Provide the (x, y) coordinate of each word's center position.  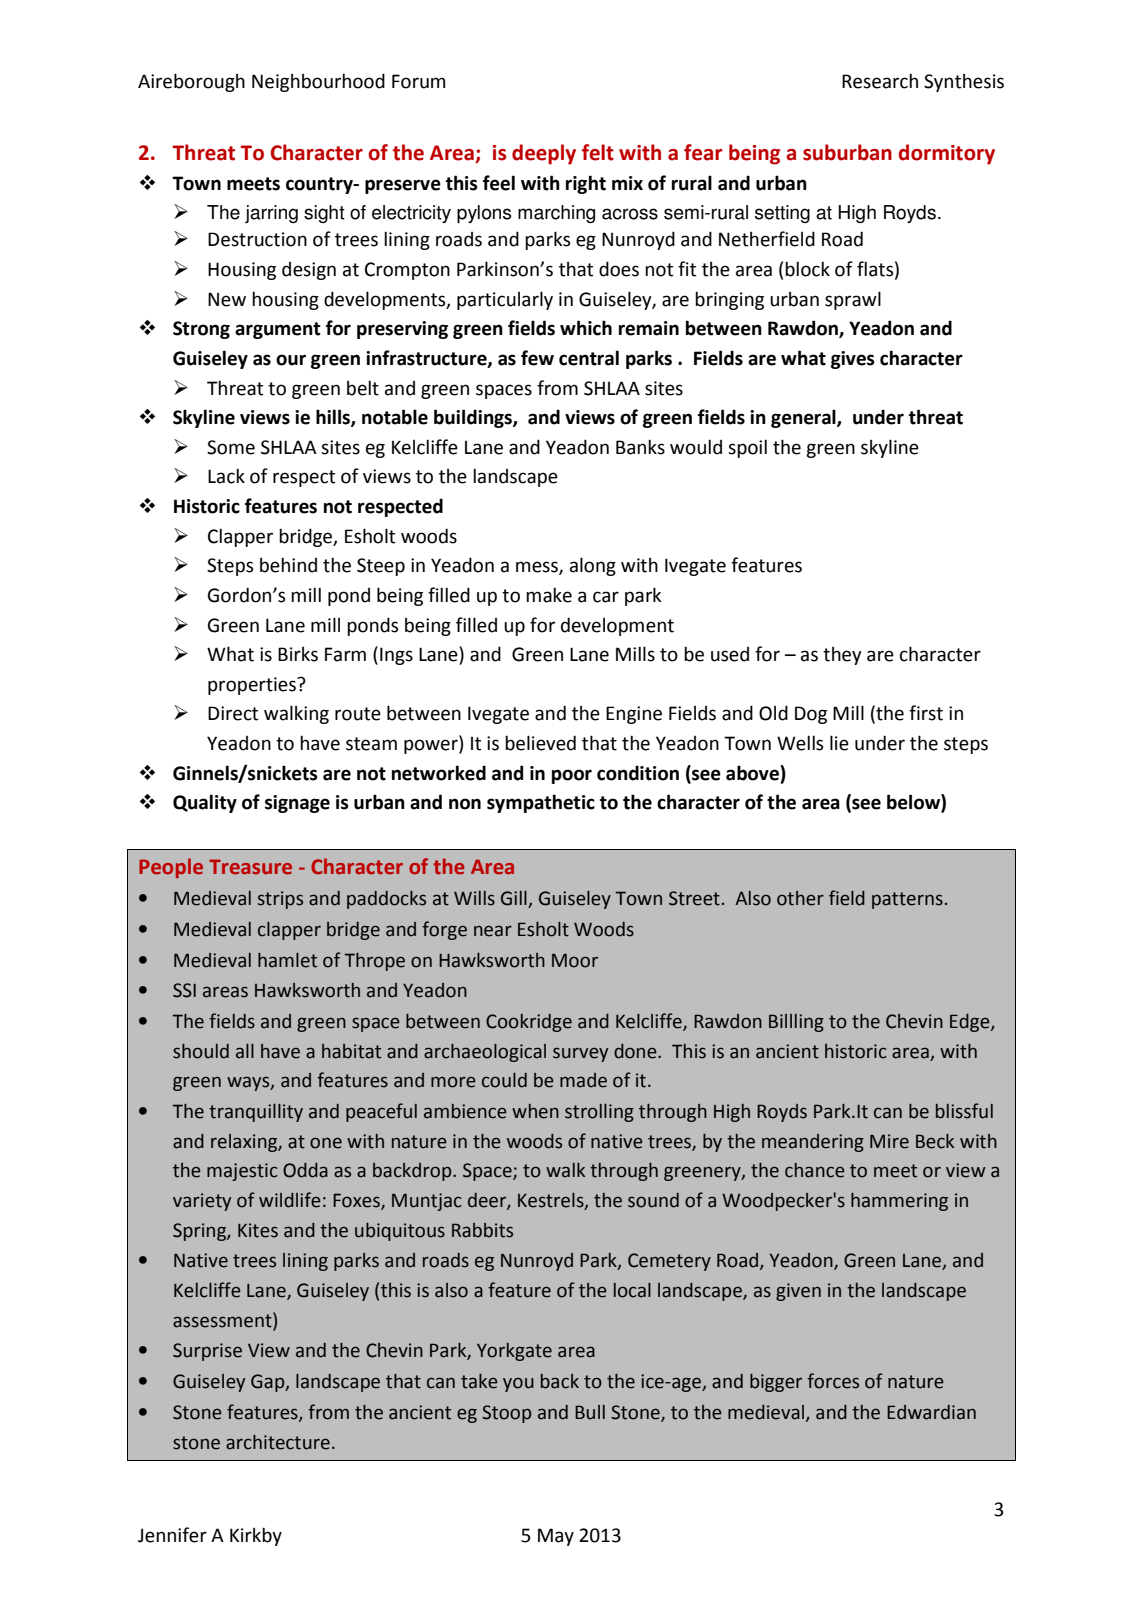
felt (598, 152)
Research (880, 81)
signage (297, 804)
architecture (278, 1442)
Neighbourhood (318, 82)
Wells (800, 743)
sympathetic (541, 803)
